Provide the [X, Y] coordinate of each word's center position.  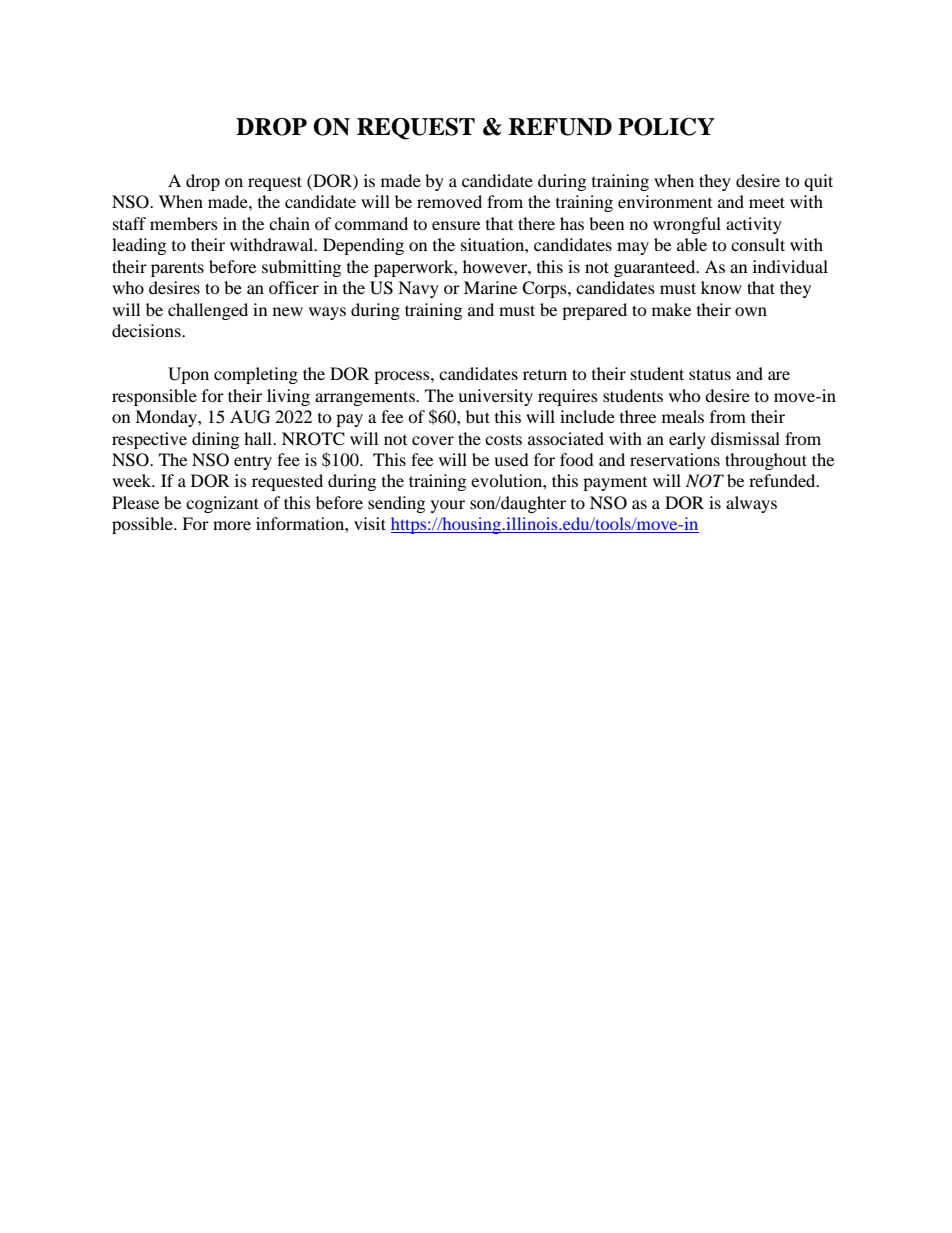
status [710, 374]
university [495, 397]
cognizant [222, 504]
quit [818, 182]
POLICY [666, 127]
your [448, 506]
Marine [490, 287]
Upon [188, 375]
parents [177, 269]
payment [615, 484]
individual [790, 266]
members [184, 223]
